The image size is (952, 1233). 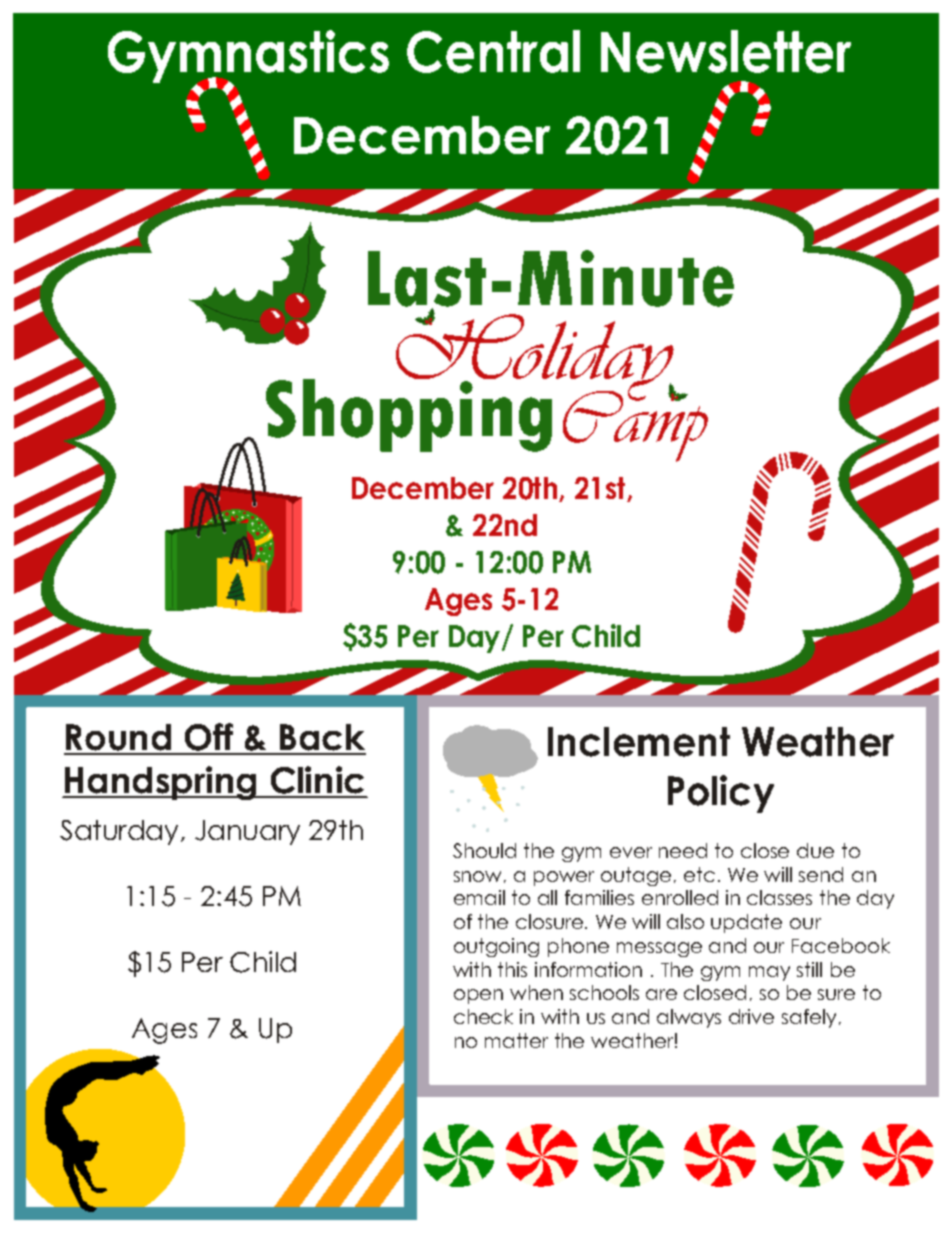 I want to click on January, so click(x=247, y=832).
